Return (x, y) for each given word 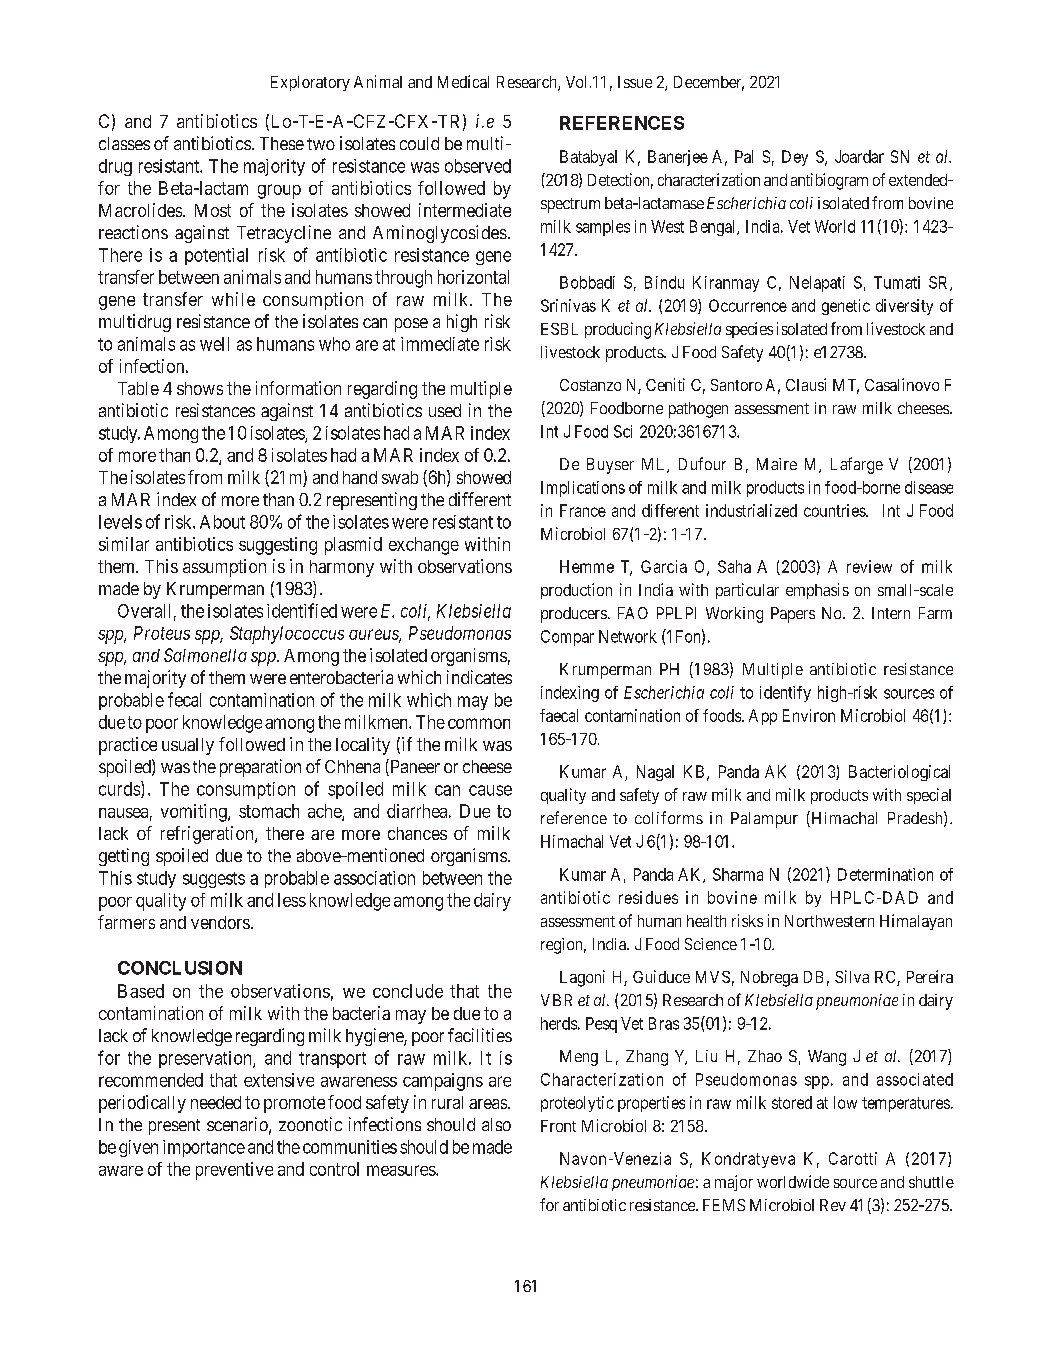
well (214, 344)
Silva (852, 976)
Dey (795, 158)
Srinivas (568, 305)
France (583, 510)
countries (835, 510)
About (222, 522)
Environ (809, 715)
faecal (559, 715)
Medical (463, 81)
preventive (234, 1171)
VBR (556, 1000)
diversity (904, 307)
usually (188, 746)
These (282, 143)
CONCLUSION (180, 968)
